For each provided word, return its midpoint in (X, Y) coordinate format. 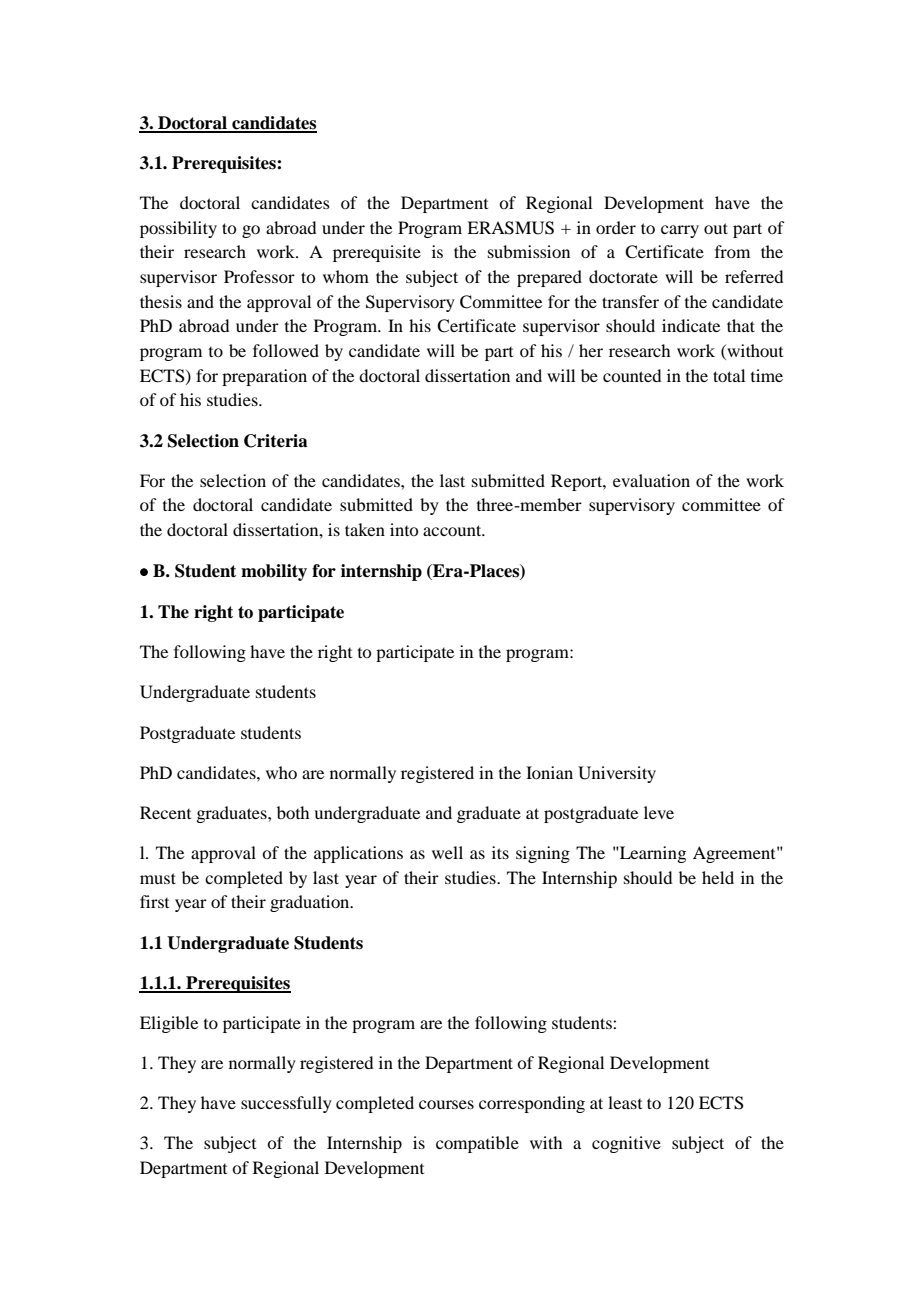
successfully (286, 1104)
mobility (274, 572)
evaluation (651, 480)
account (453, 530)
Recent (165, 812)
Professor (259, 276)
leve (659, 812)
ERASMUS (510, 228)
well (447, 852)
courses (446, 1104)
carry (680, 231)
